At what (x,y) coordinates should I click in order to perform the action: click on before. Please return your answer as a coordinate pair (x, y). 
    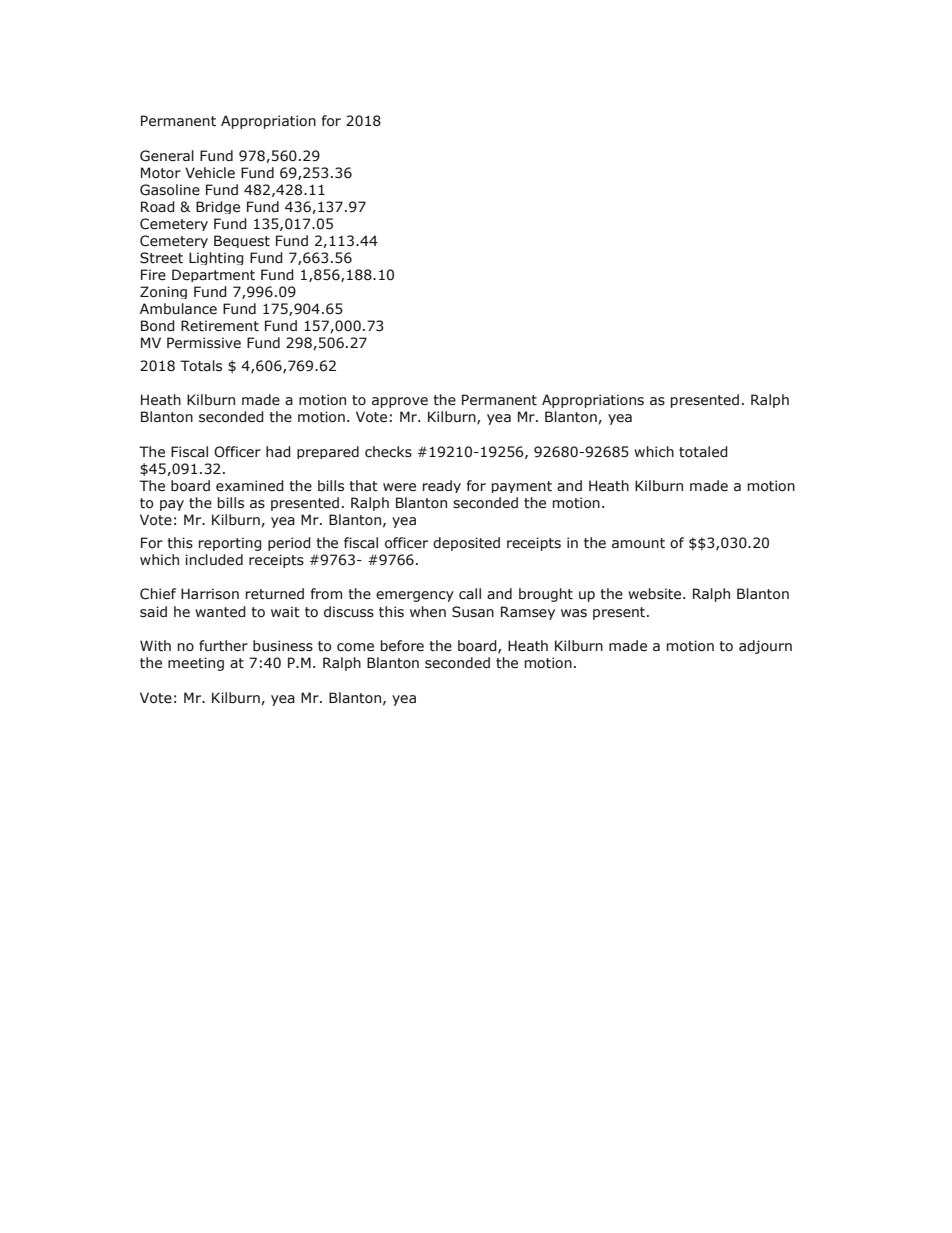
    Looking at the image, I should click on (402, 646).
